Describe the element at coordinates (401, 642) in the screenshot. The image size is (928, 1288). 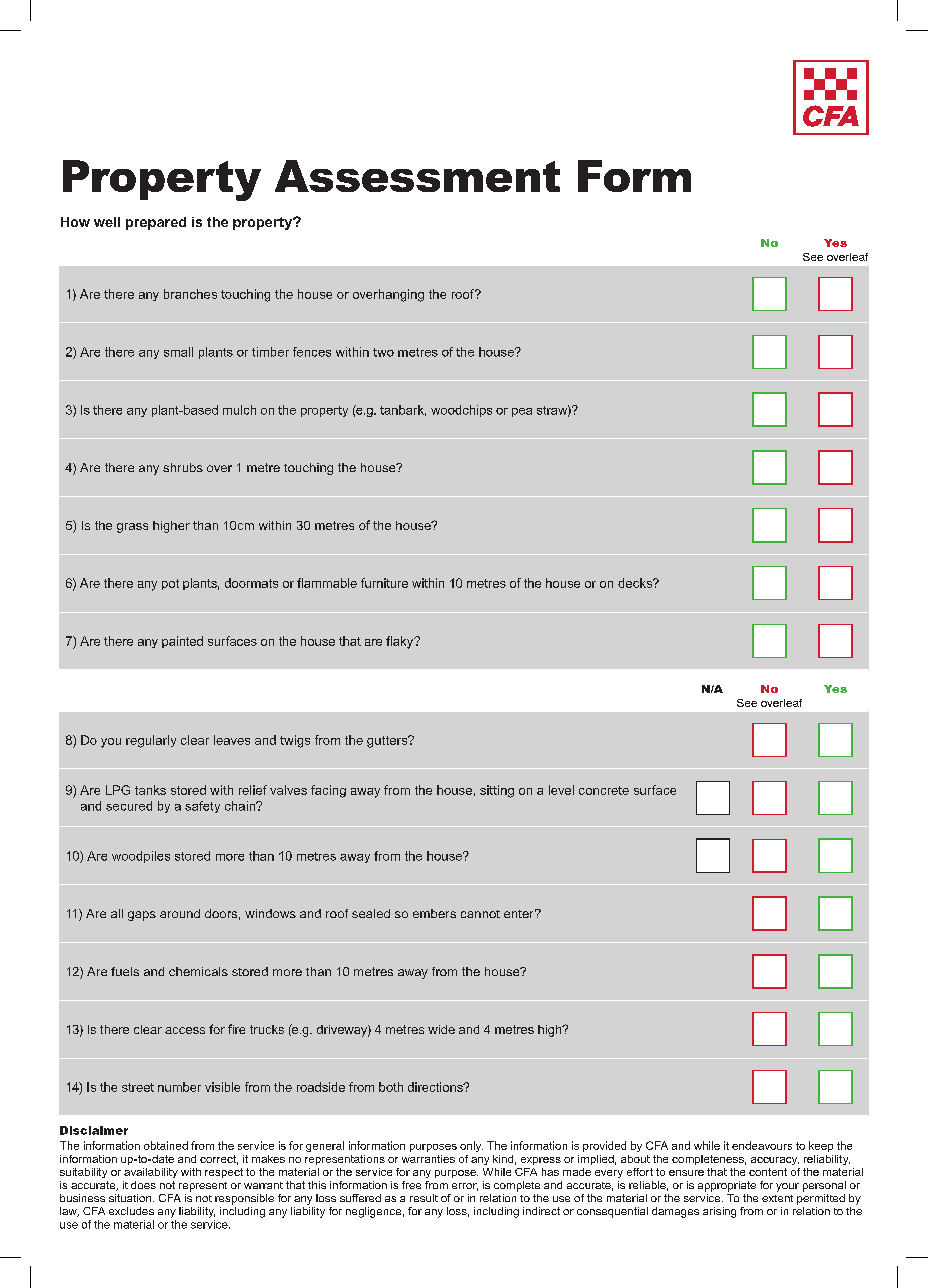
I see `flaky` at that location.
